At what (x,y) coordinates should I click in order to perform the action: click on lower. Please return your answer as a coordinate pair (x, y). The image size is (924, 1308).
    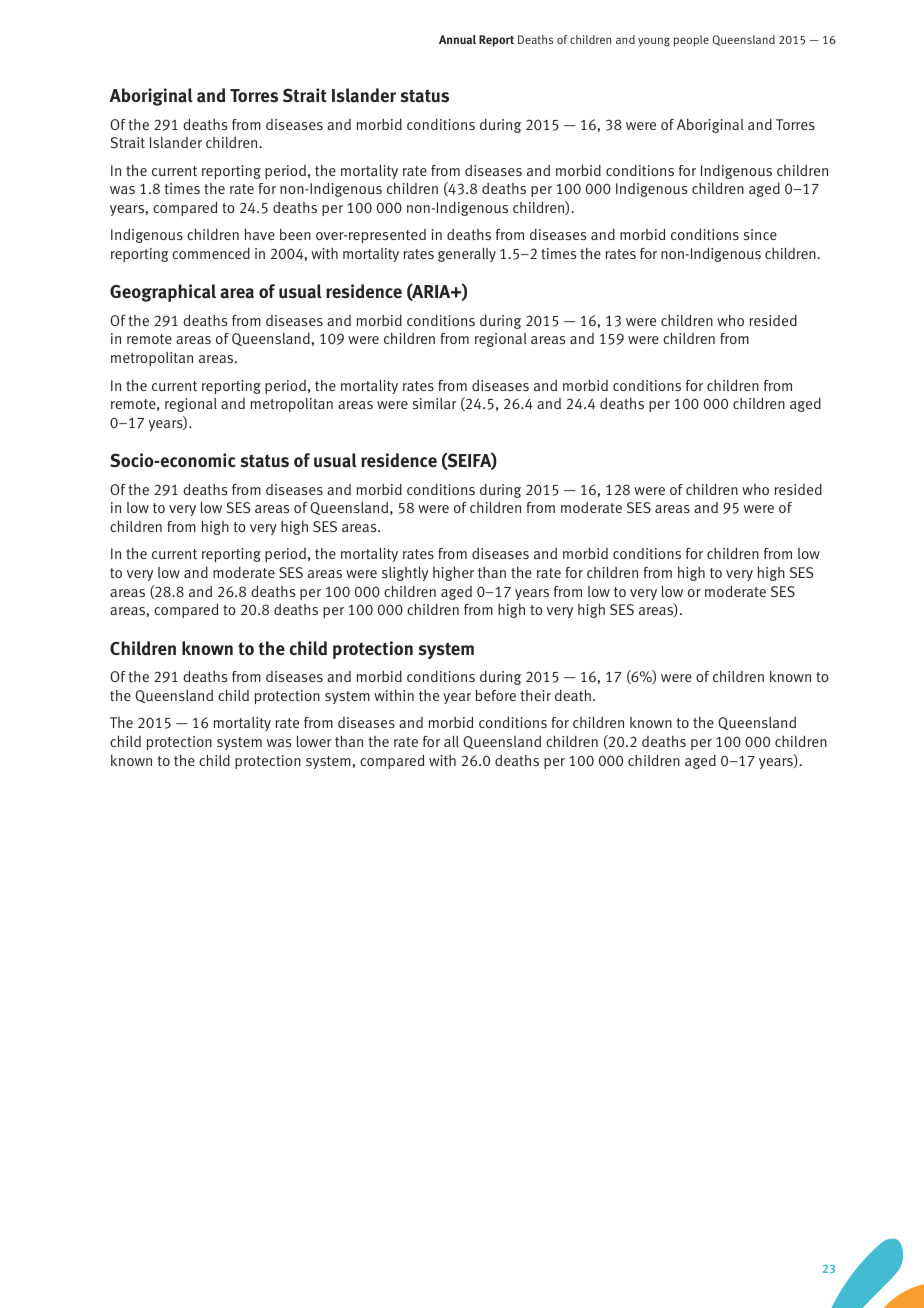
    Looking at the image, I should click on (314, 741).
